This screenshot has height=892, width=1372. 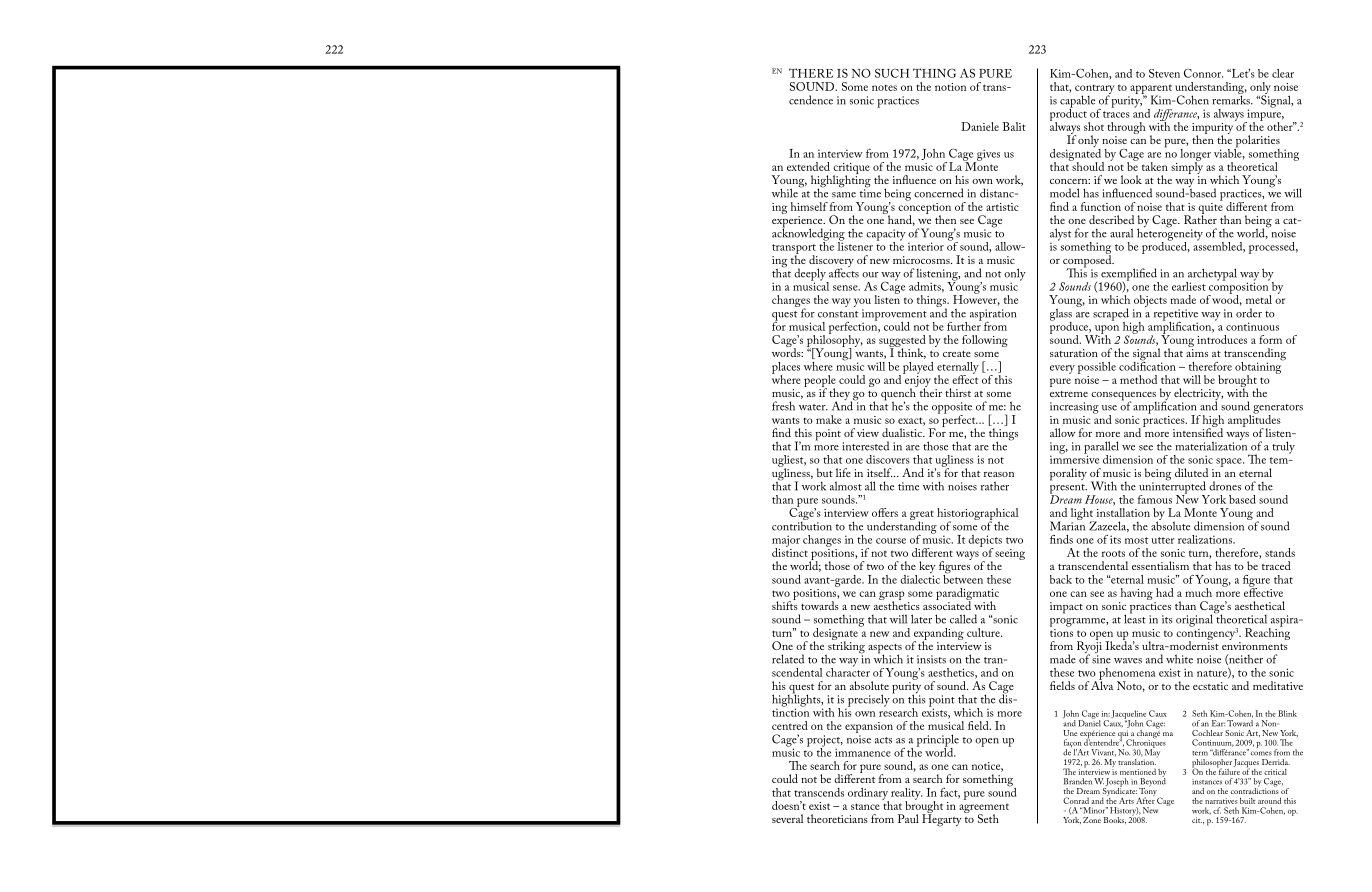 What do you see at coordinates (1074, 458) in the screenshot?
I see `immersive` at bounding box center [1074, 458].
